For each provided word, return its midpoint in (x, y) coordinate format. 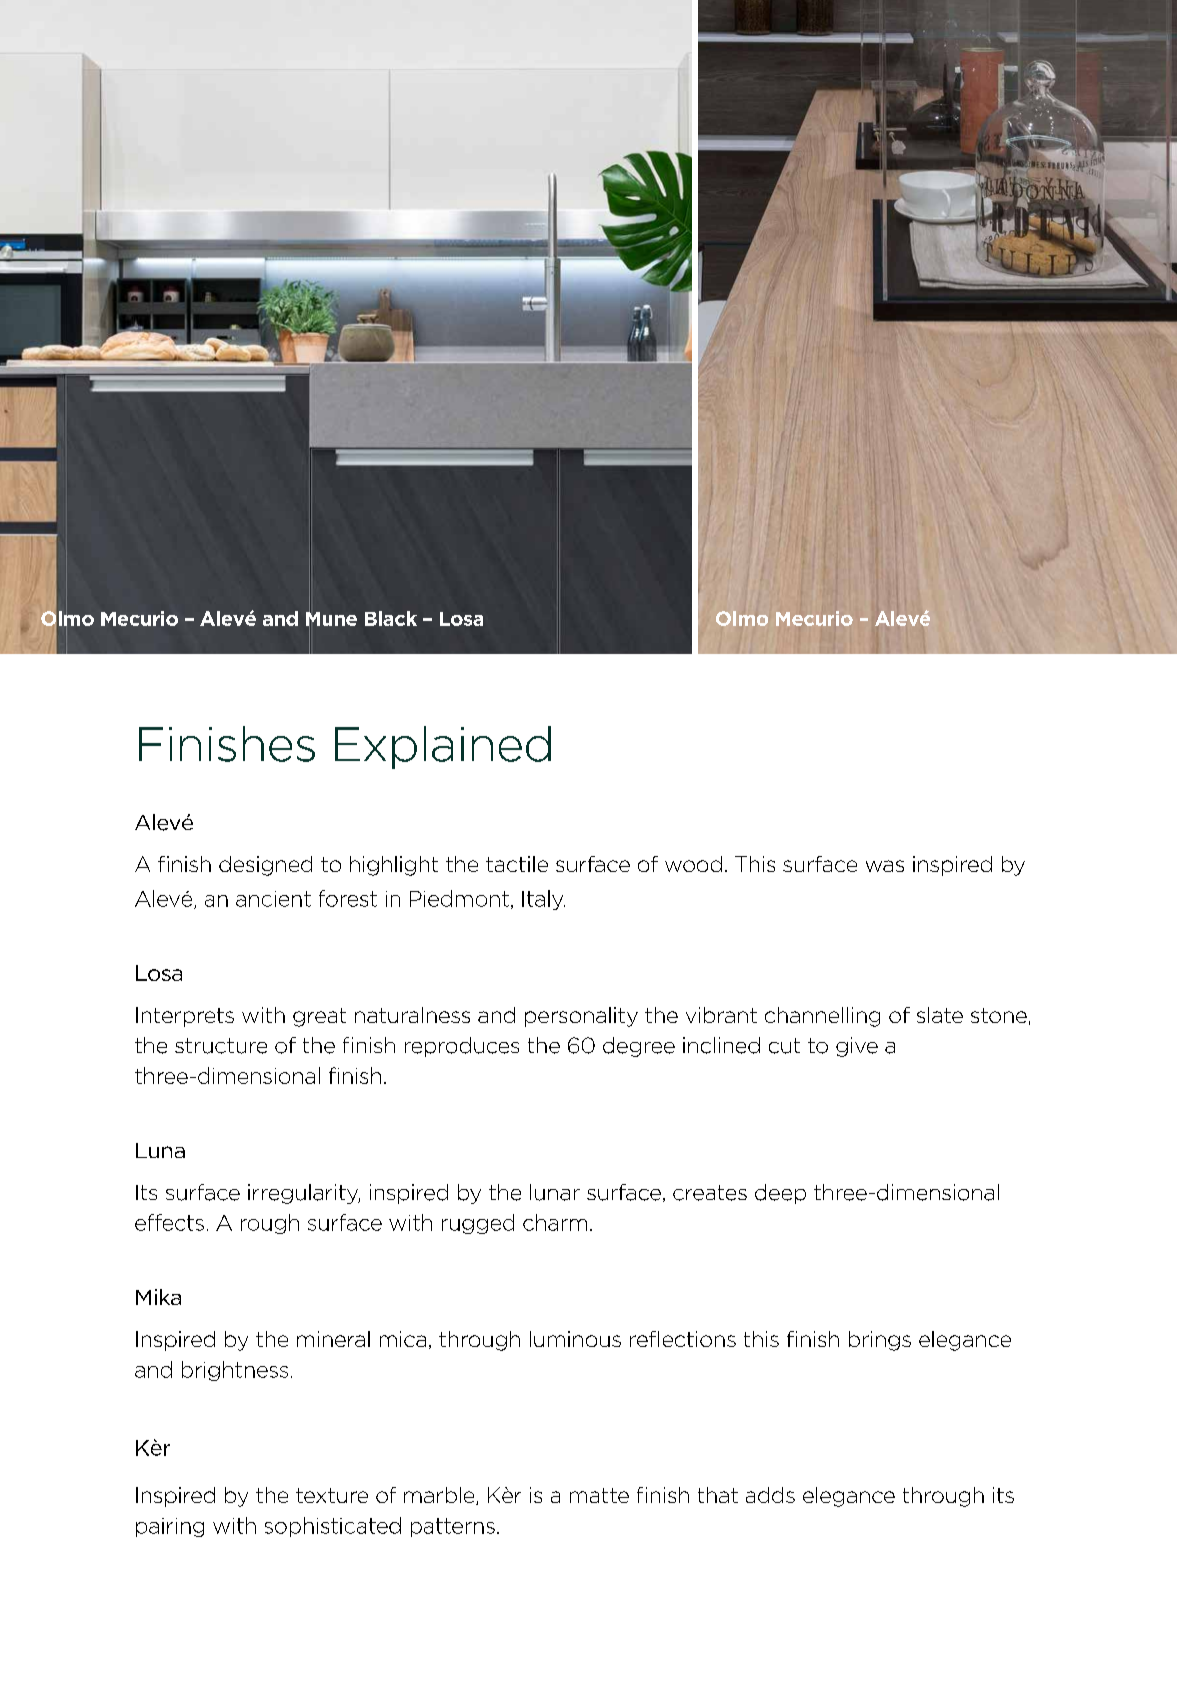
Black (391, 618)
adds (770, 1495)
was (885, 866)
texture (332, 1495)
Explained (443, 747)
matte (599, 1495)
